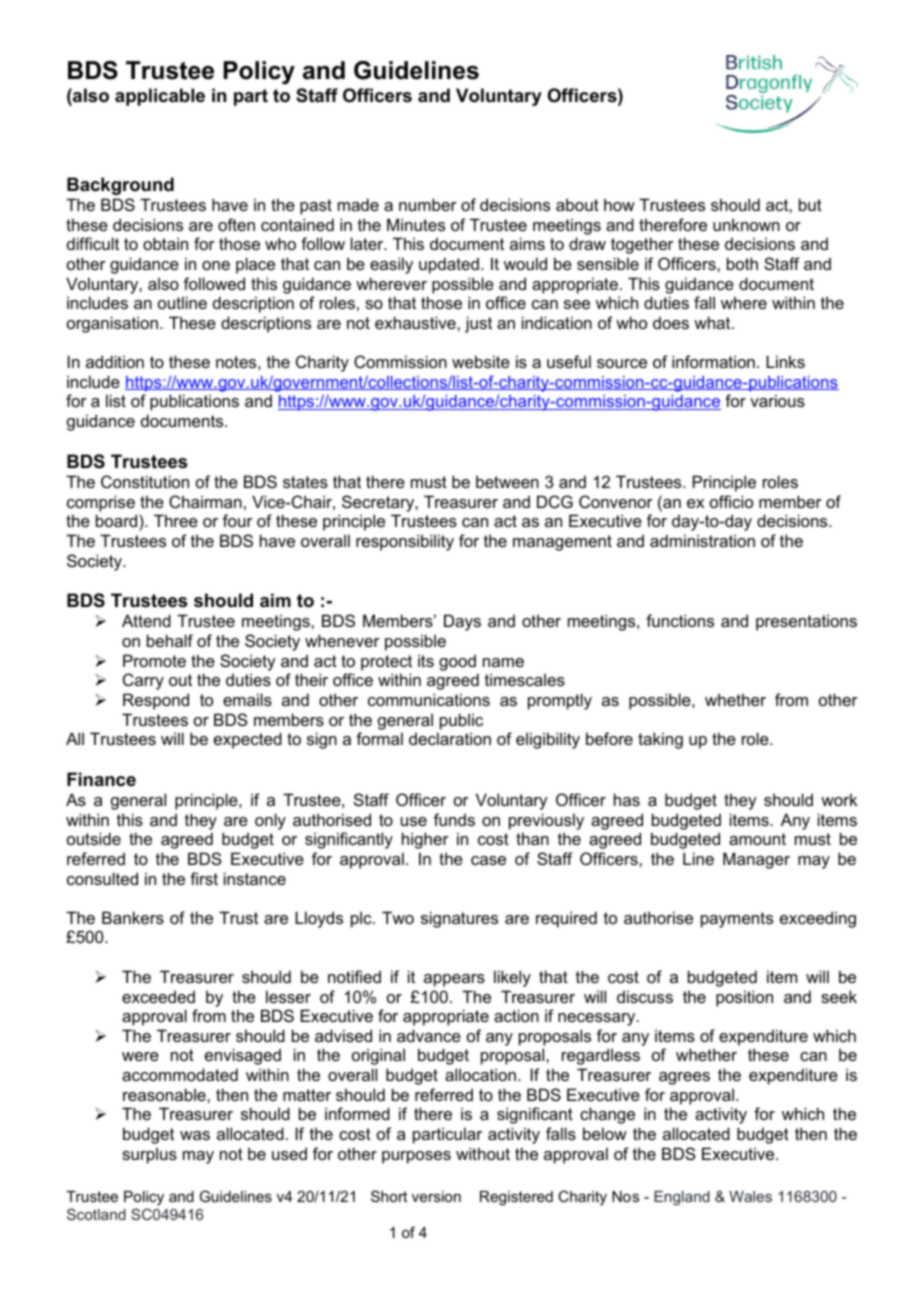  What do you see at coordinates (160, 97) in the document?
I see `applicable` at bounding box center [160, 97].
